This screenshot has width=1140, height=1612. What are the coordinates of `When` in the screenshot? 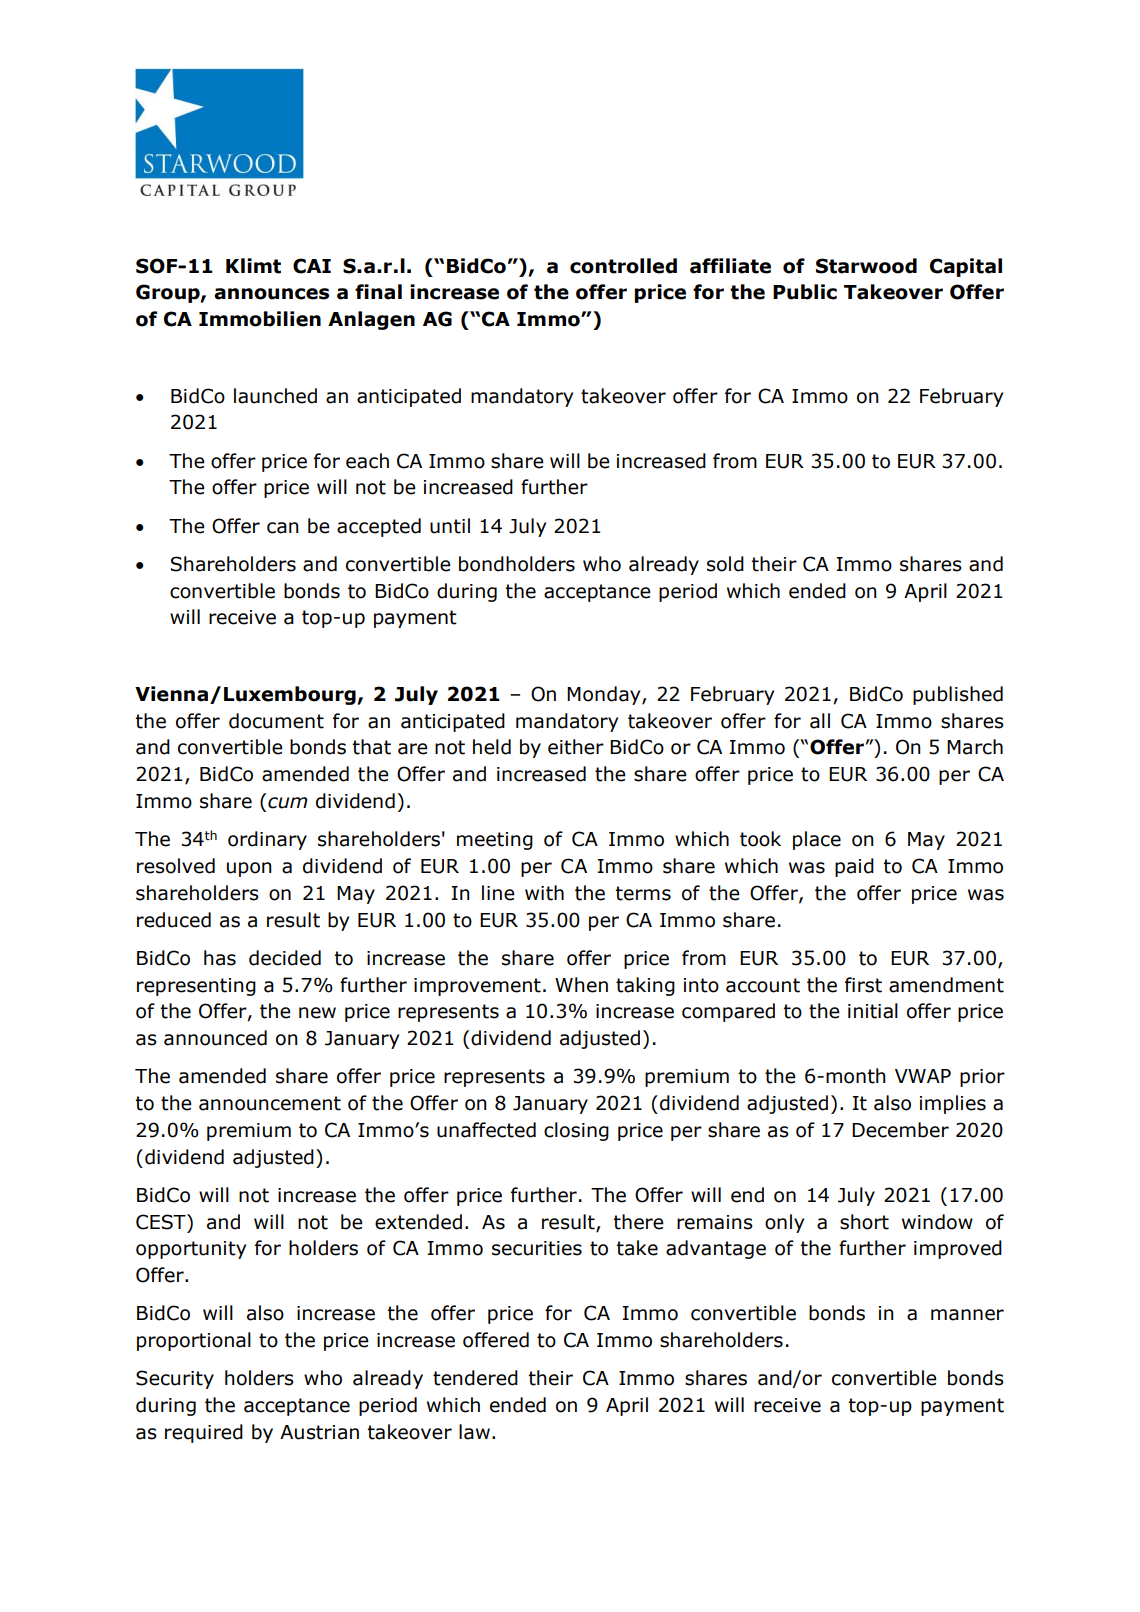 It's located at (581, 985).
